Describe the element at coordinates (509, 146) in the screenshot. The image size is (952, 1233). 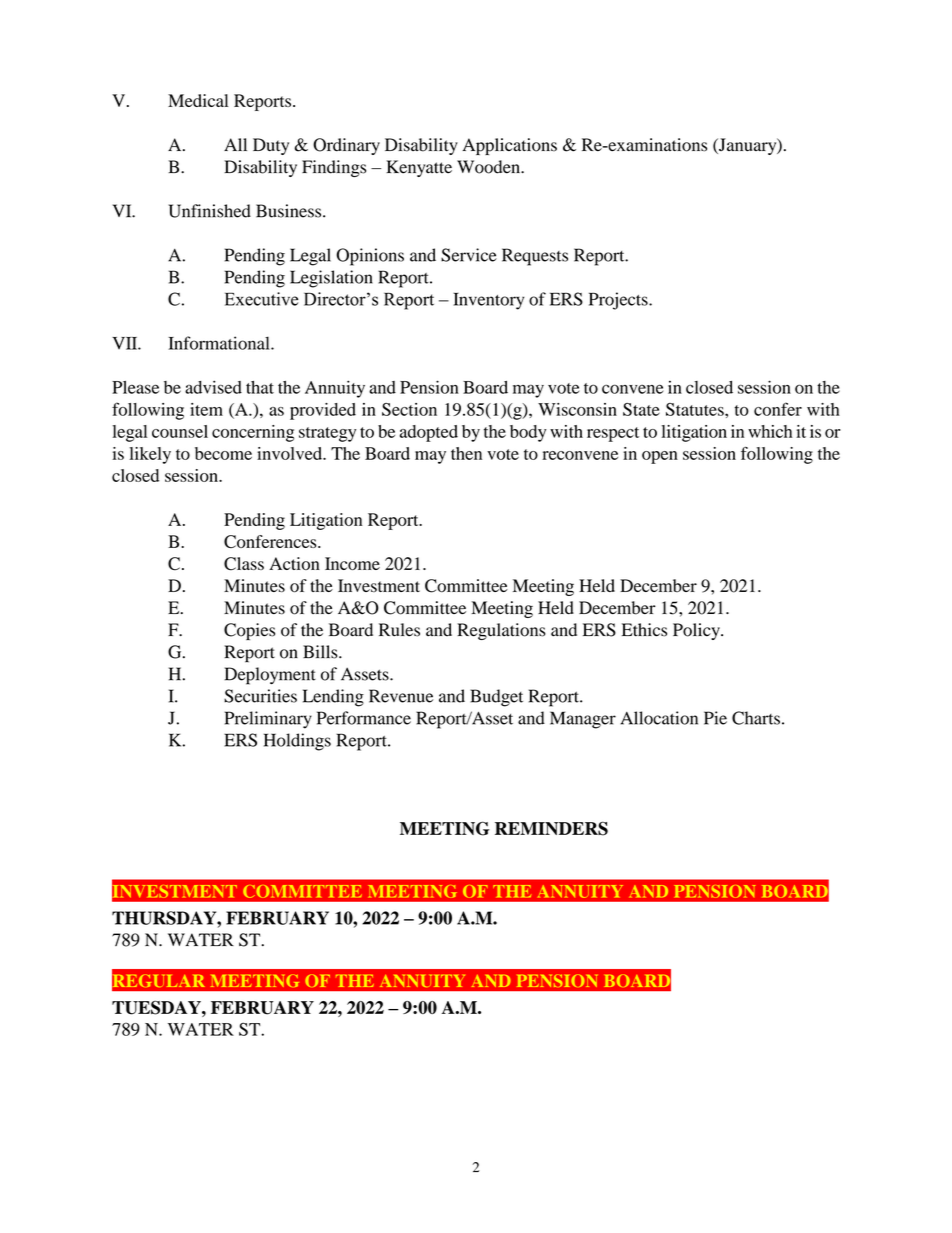
I see `Applications` at that location.
